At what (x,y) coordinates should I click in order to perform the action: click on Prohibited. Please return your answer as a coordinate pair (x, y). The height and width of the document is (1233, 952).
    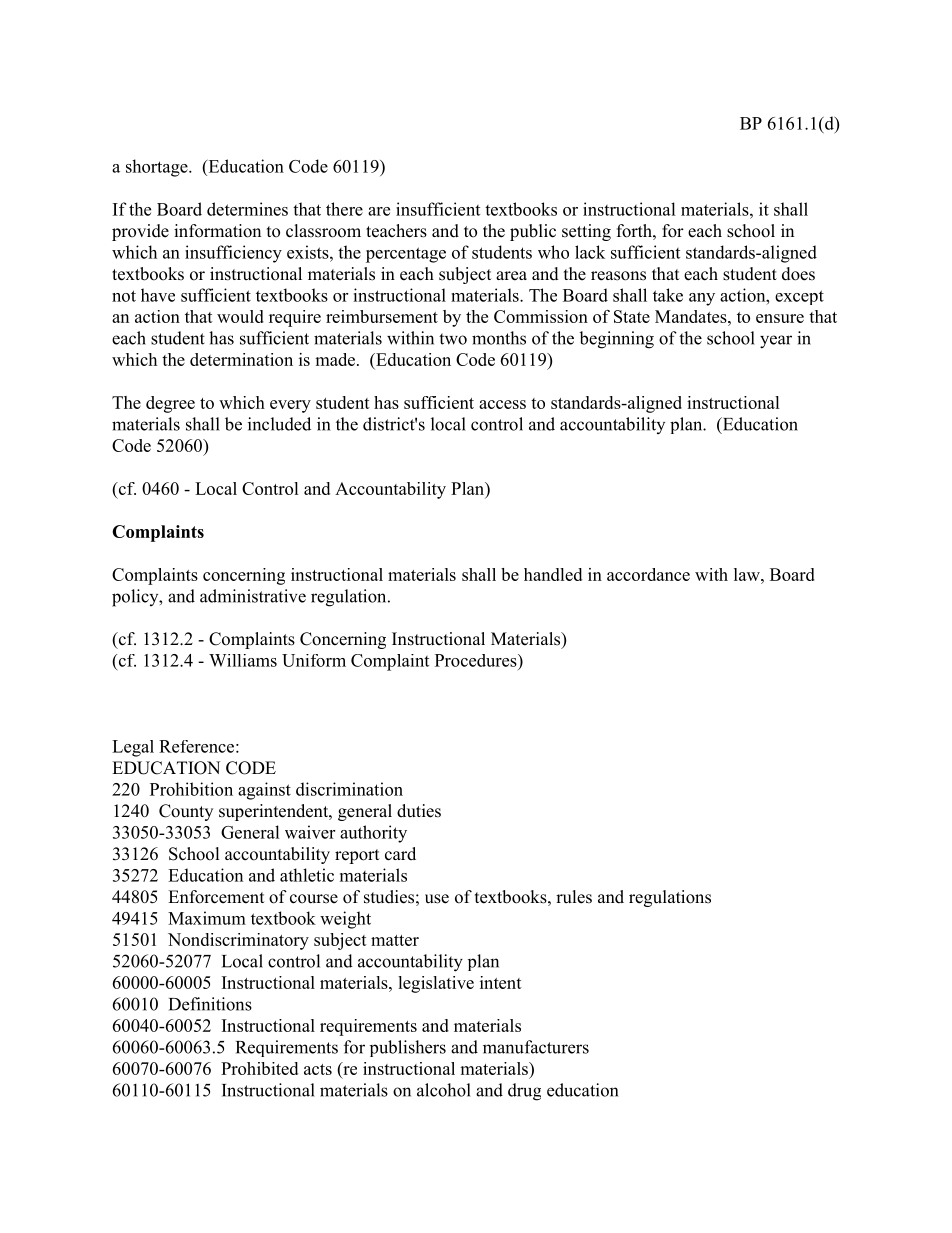
    Looking at the image, I should click on (259, 1068).
